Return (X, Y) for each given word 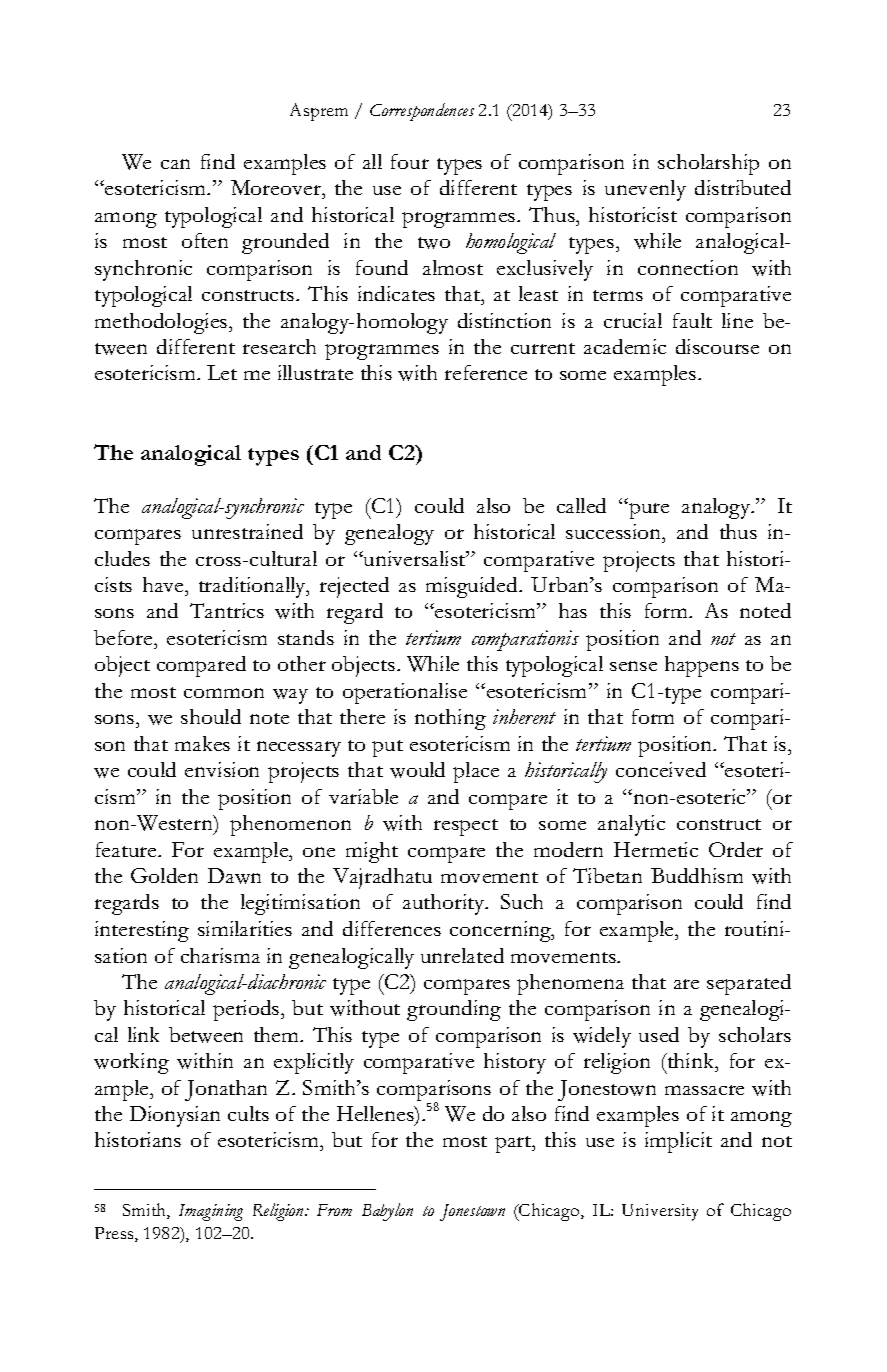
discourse (717, 346)
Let (222, 372)
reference (486, 372)
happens (702, 666)
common (224, 693)
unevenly (645, 190)
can (175, 164)
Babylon (387, 1212)
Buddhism (697, 875)
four (410, 161)
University (660, 1212)
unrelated (462, 955)
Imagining (211, 1212)
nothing (450, 719)
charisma (220, 955)
